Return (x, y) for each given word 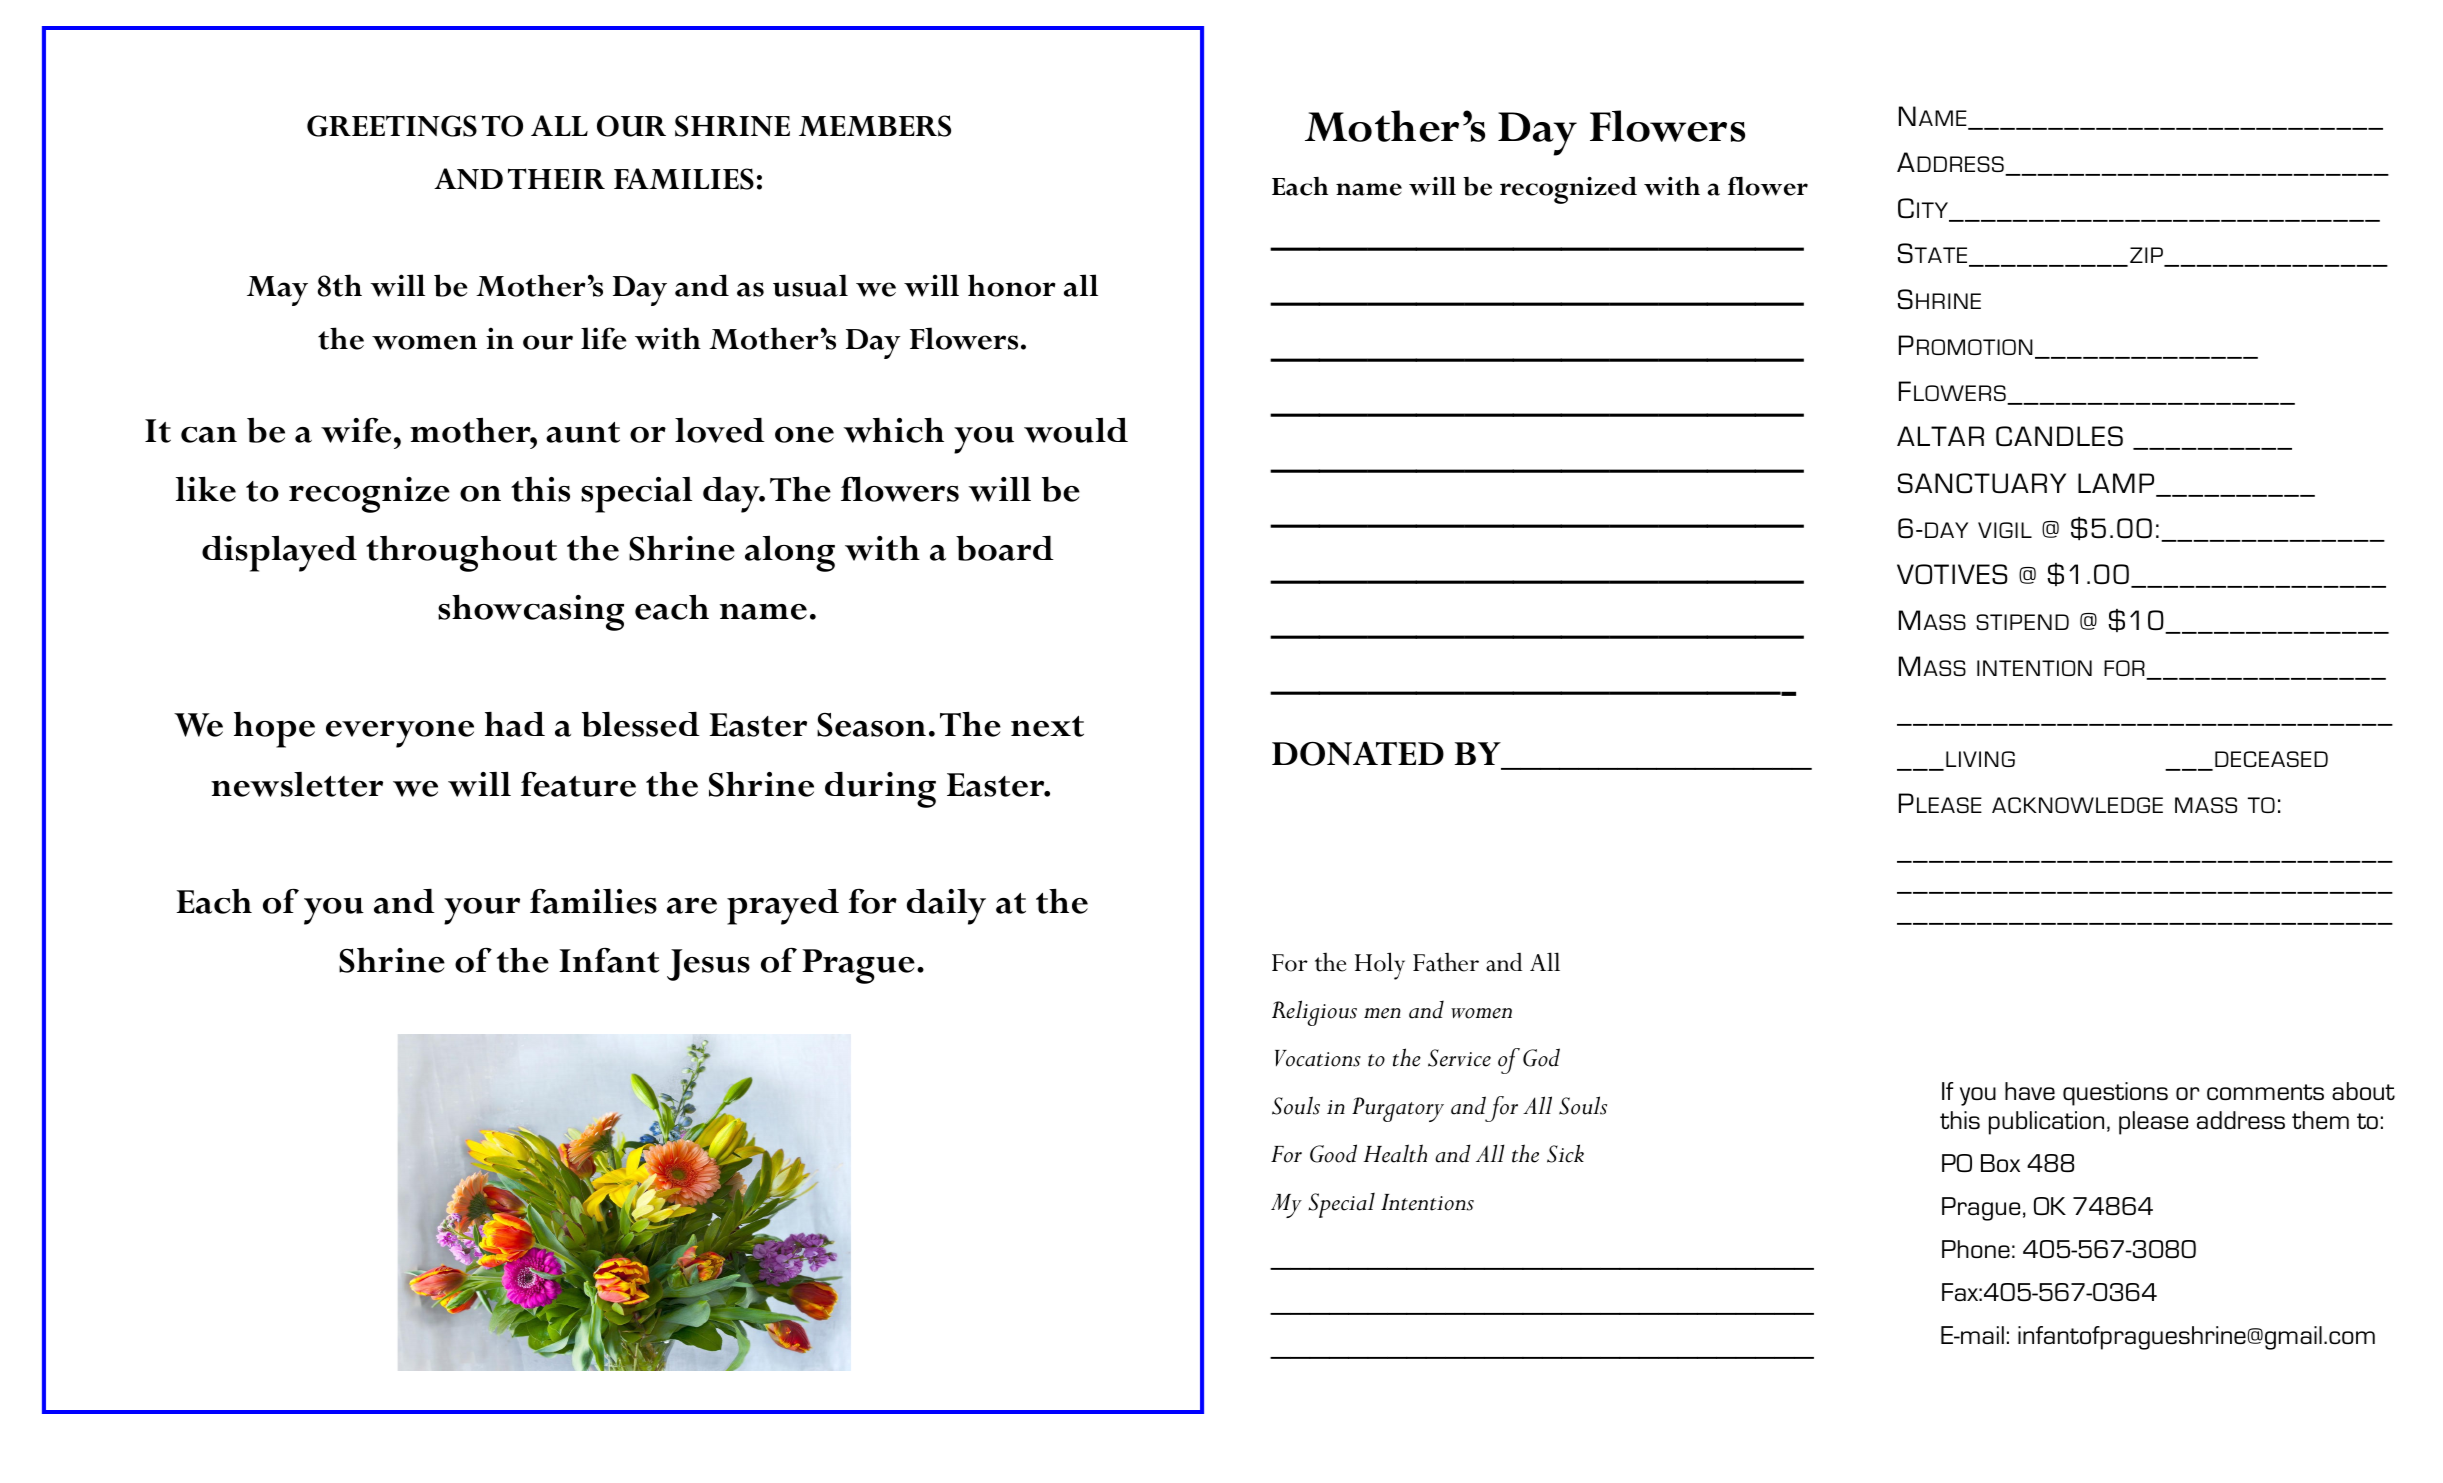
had (515, 724)
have (2030, 1091)
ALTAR (1940, 436)
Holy (1380, 966)
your (482, 911)
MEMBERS (875, 126)
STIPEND (2022, 622)
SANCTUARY (1982, 483)
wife (356, 430)
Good (1333, 1153)
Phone (1976, 1249)
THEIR (556, 178)
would (1076, 430)
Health (1395, 1153)
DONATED (1358, 753)
